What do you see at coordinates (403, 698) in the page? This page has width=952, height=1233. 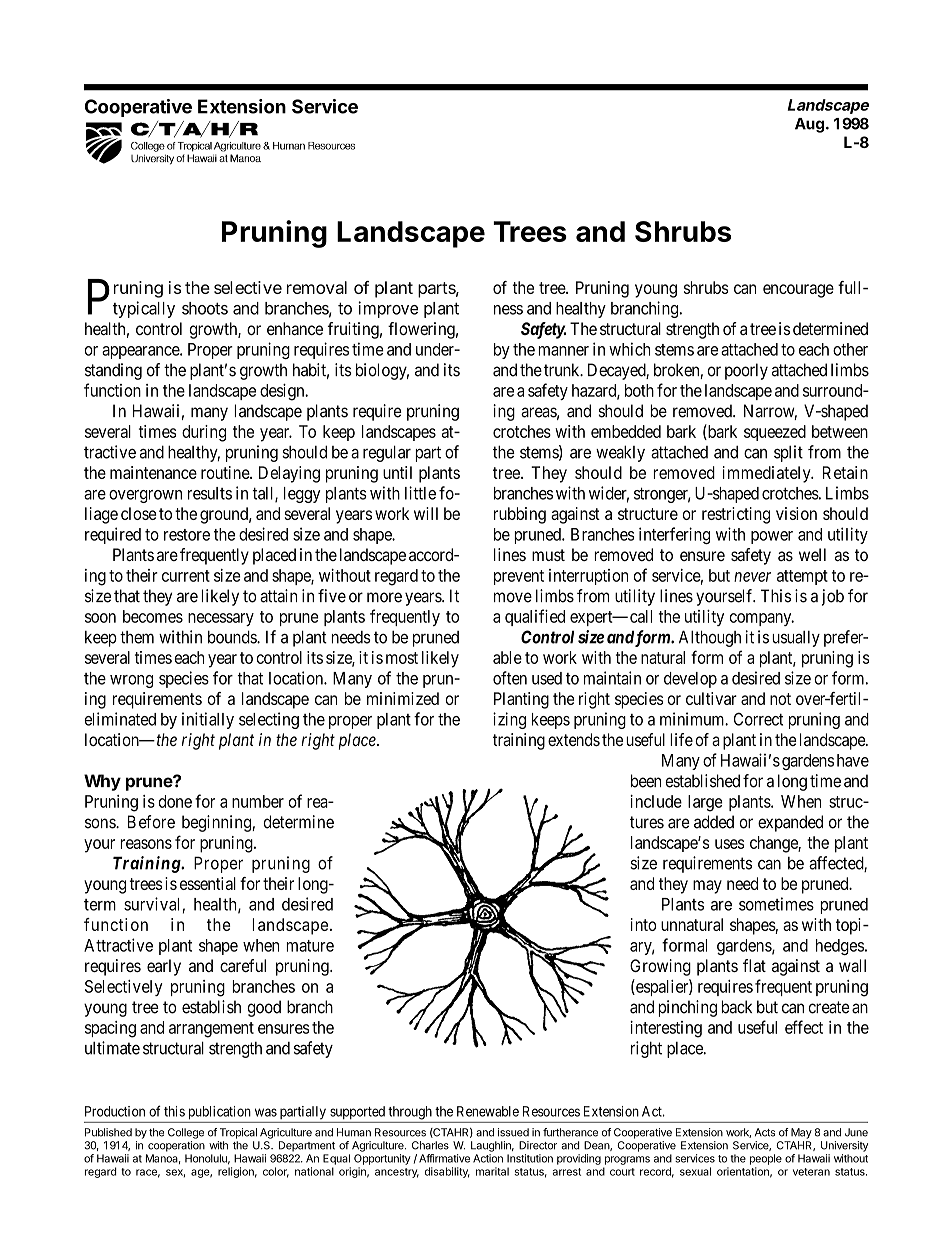 I see `minimized` at bounding box center [403, 698].
